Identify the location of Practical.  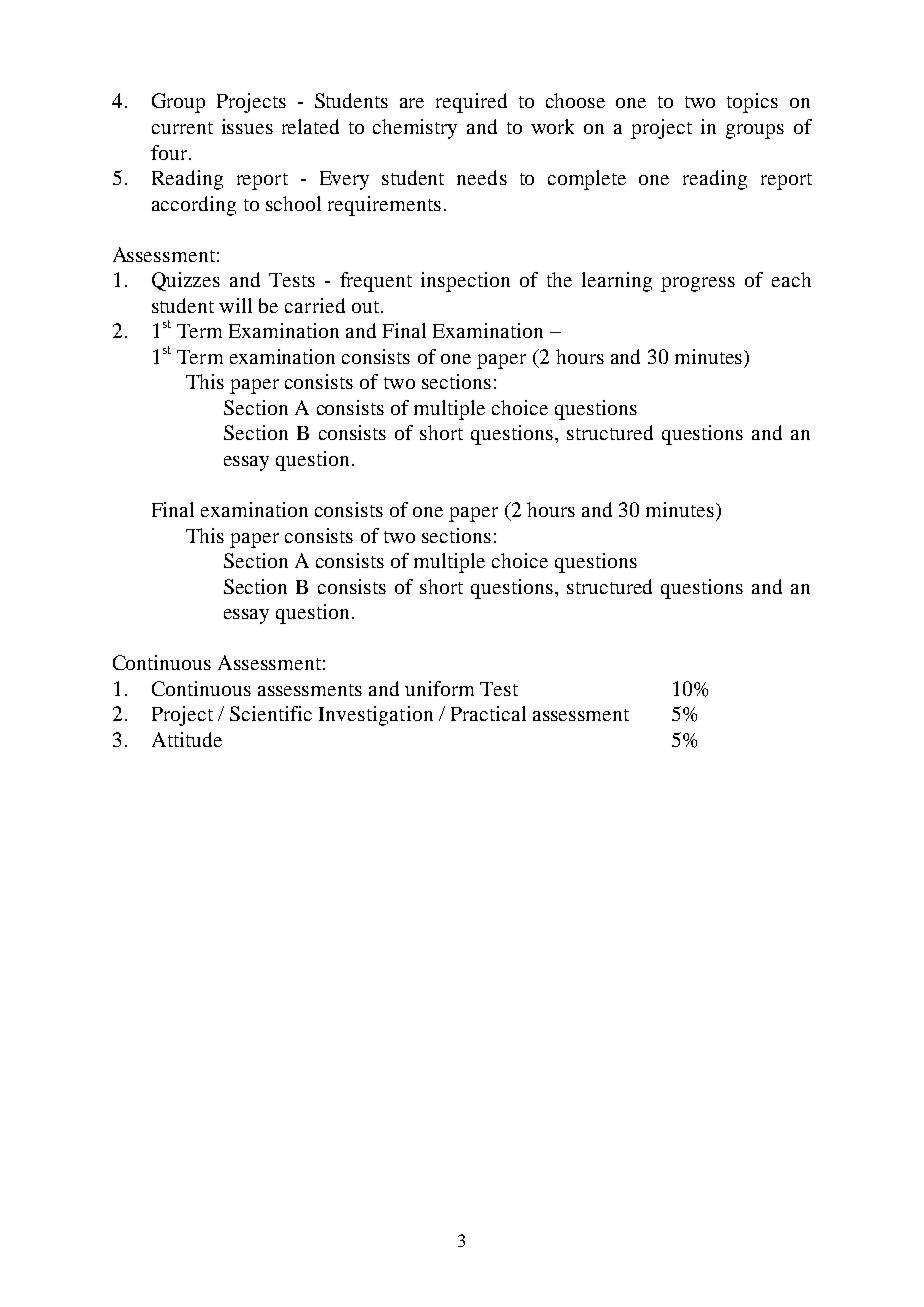
(488, 713).
